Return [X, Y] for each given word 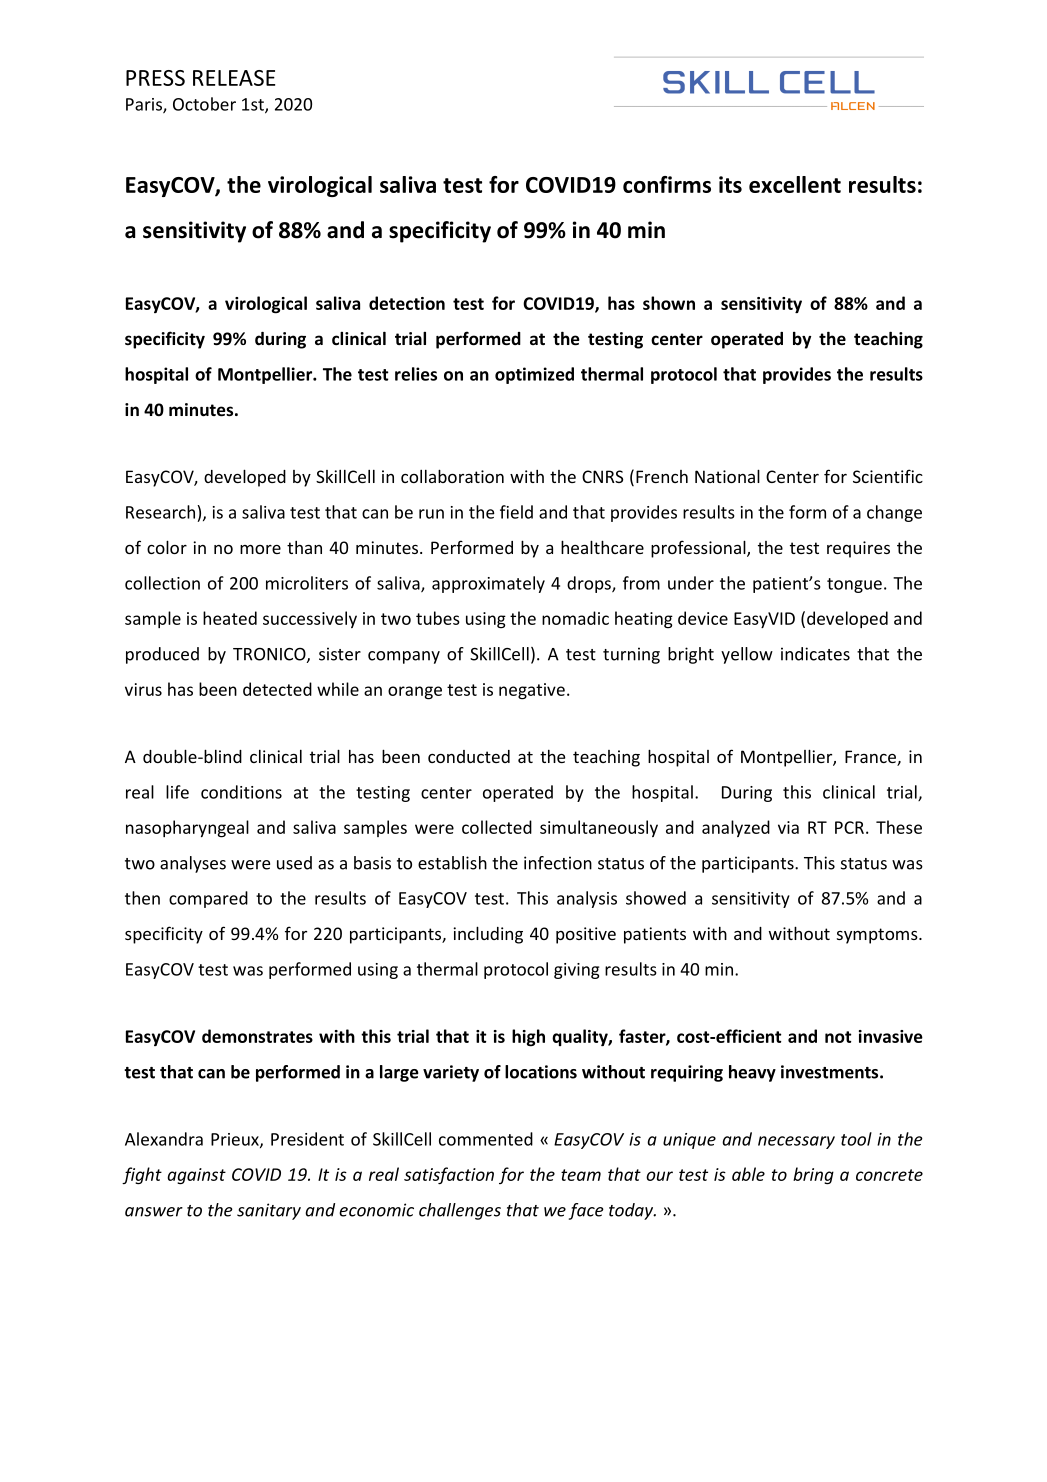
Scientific [888, 476]
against [196, 1176]
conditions [241, 792]
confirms [667, 184]
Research [162, 512]
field [516, 512]
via [788, 827]
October [204, 104]
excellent [795, 184]
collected [497, 827]
